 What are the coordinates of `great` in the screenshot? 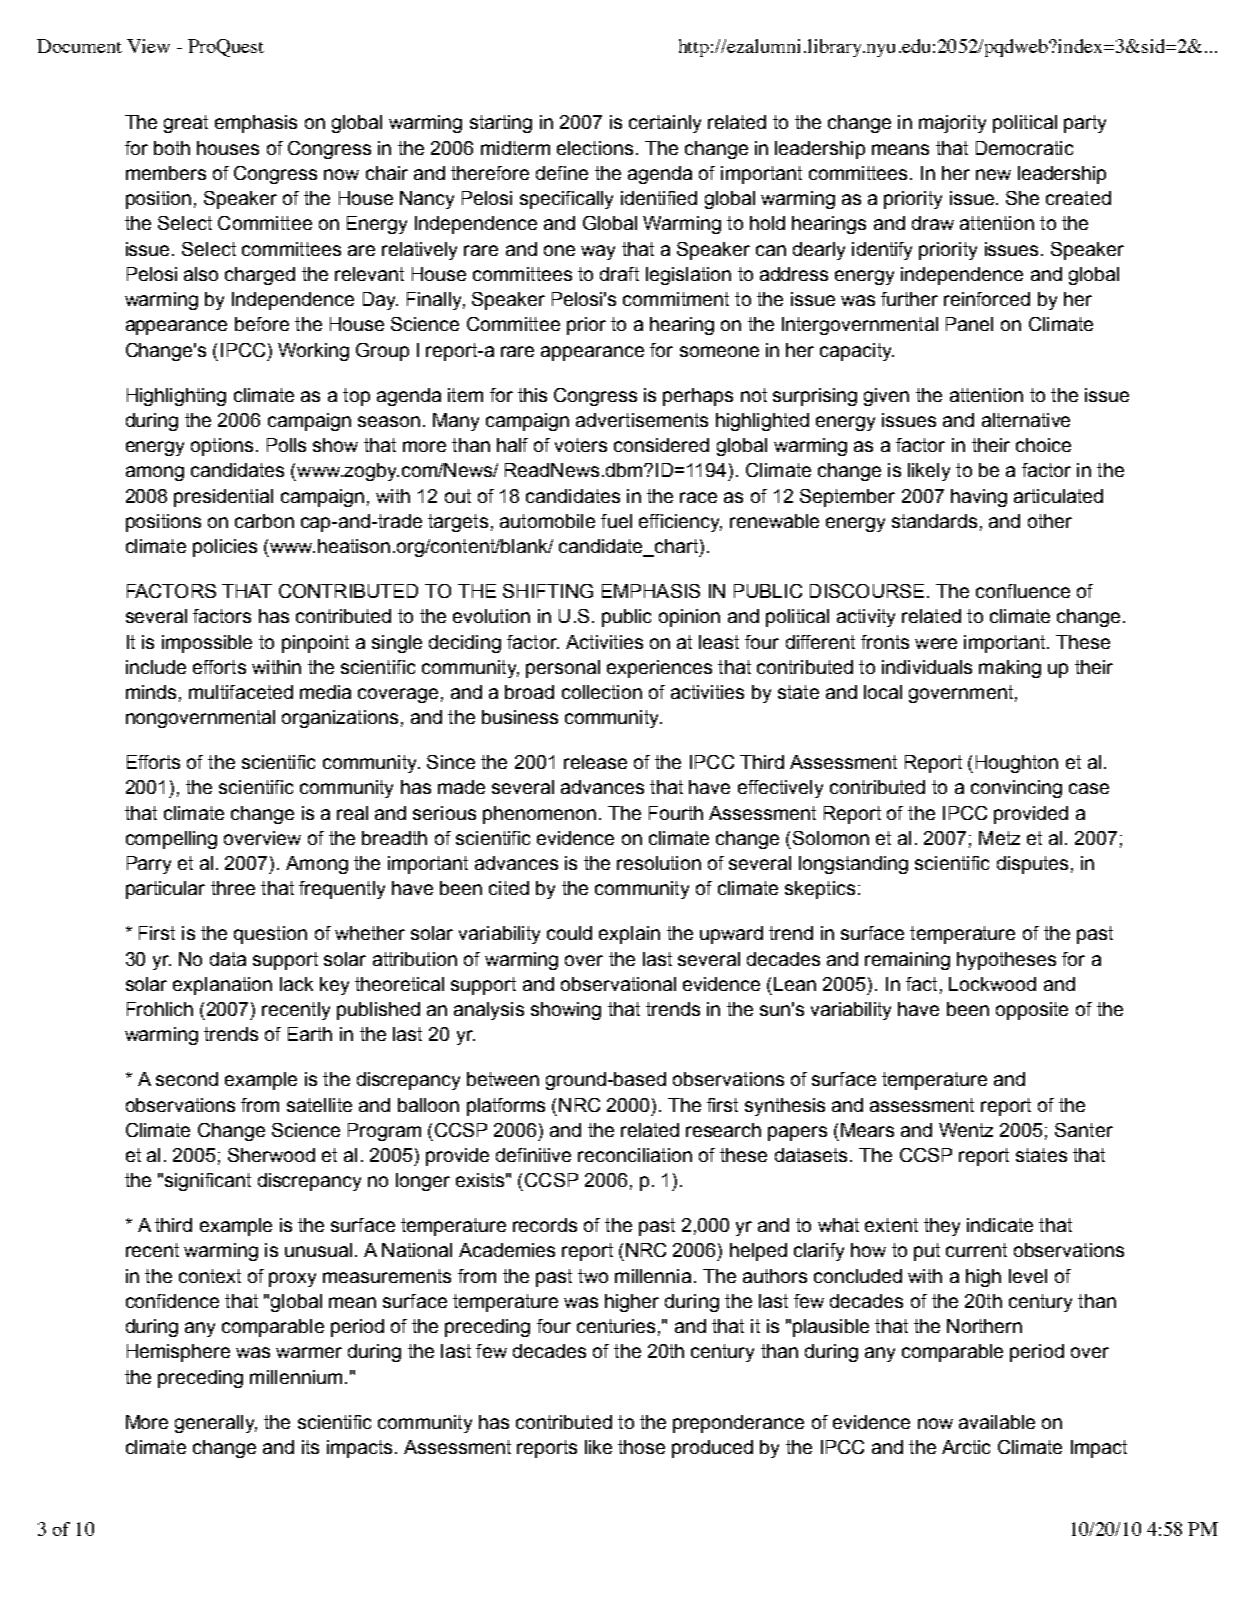 It's located at (186, 124).
